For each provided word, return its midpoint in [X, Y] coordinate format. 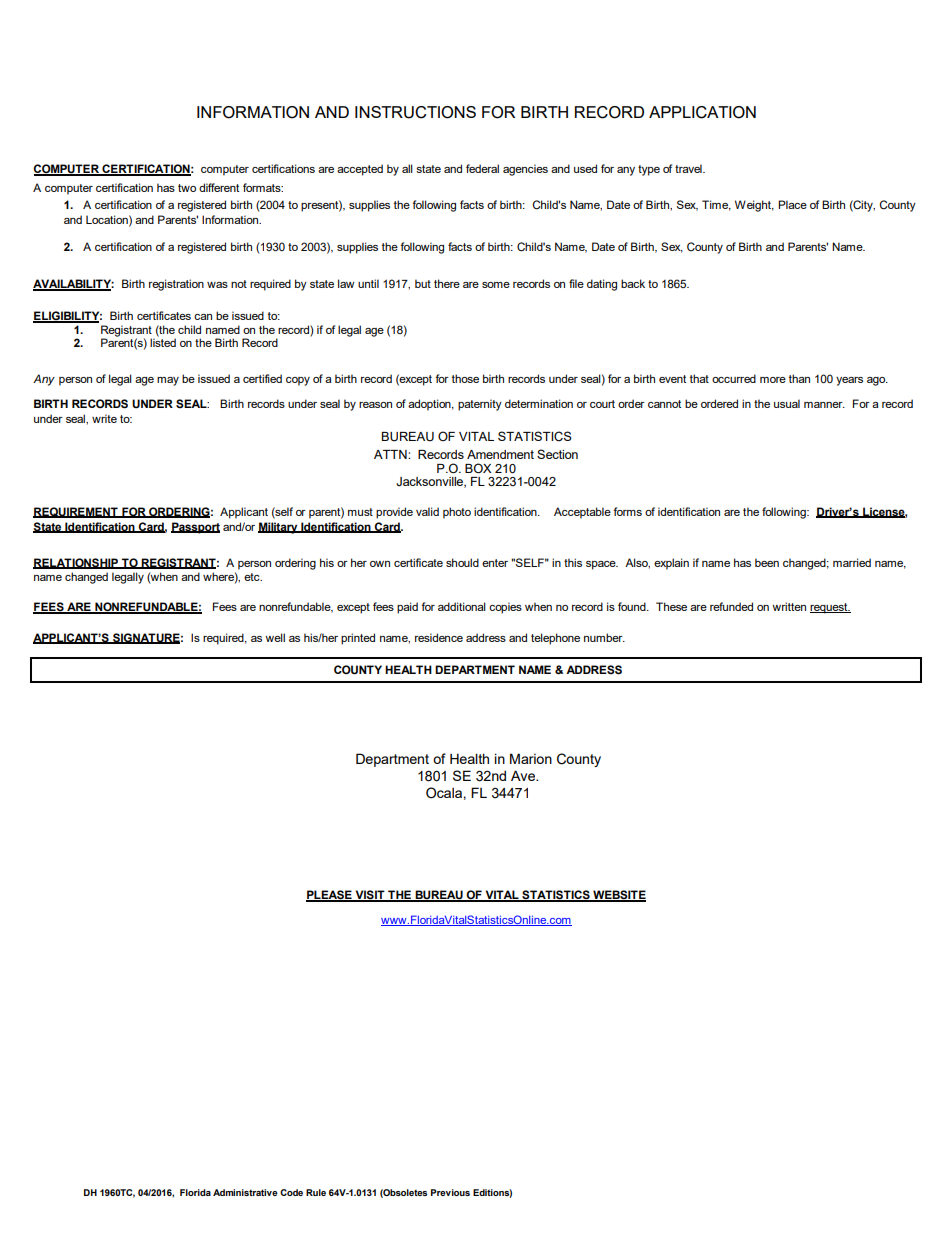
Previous [450, 1192]
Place [792, 204]
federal [482, 168]
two [187, 188]
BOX [478, 468]
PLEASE [330, 896]
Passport [195, 528]
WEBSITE [618, 896]
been [767, 562]
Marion [531, 758]
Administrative [245, 1192]
